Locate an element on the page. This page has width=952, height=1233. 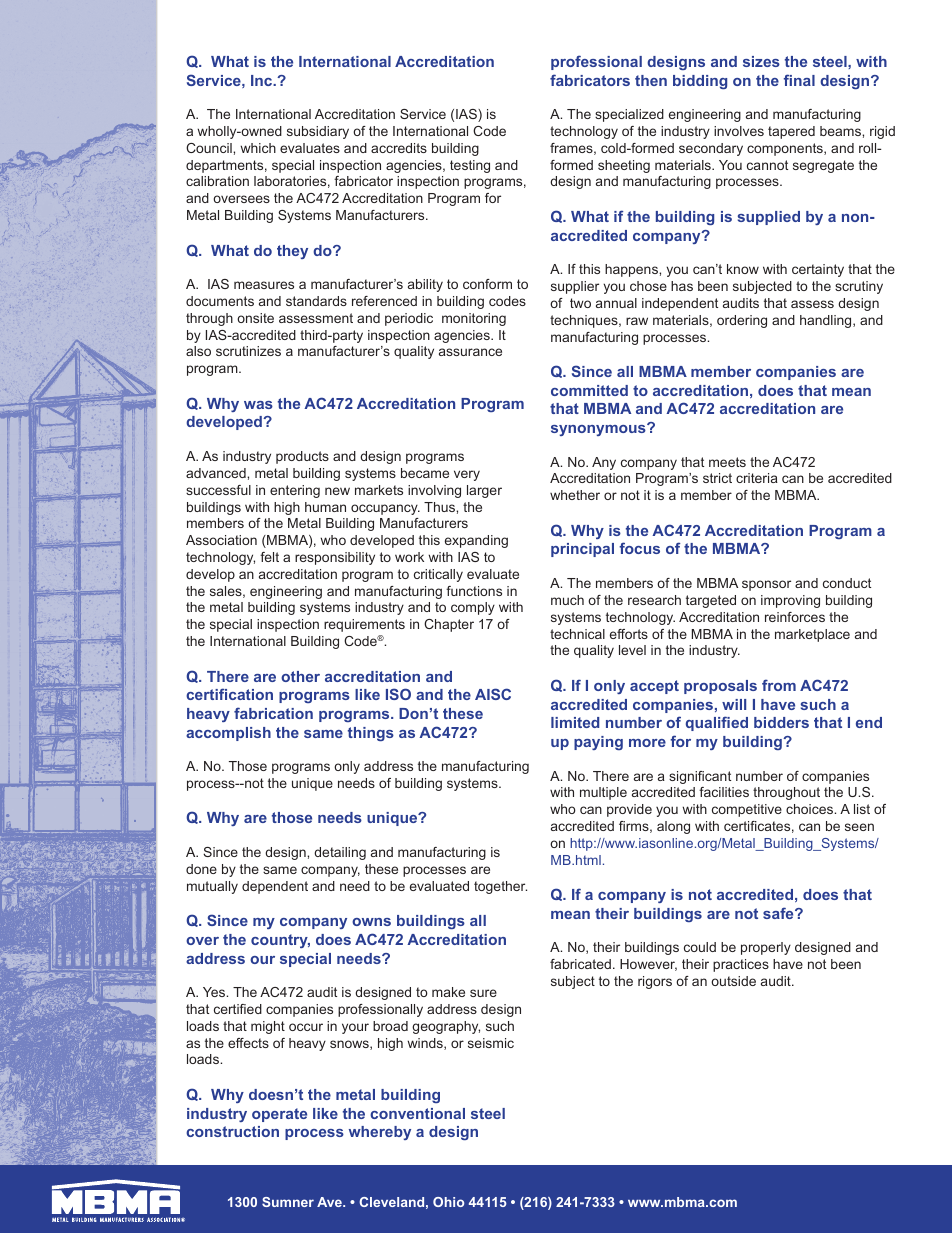
technical is located at coordinates (577, 634).
